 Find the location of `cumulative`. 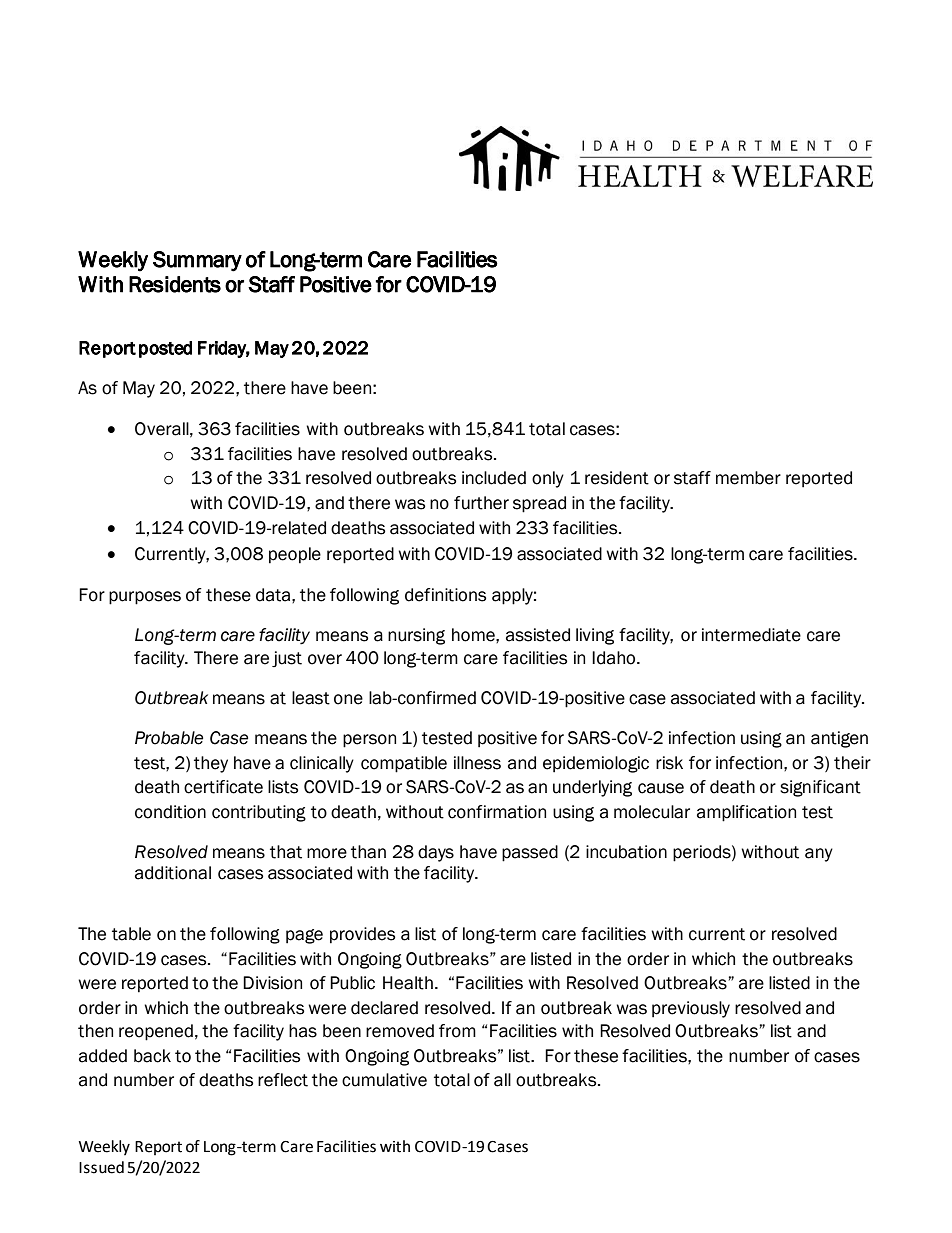

cumulative is located at coordinates (384, 1080).
